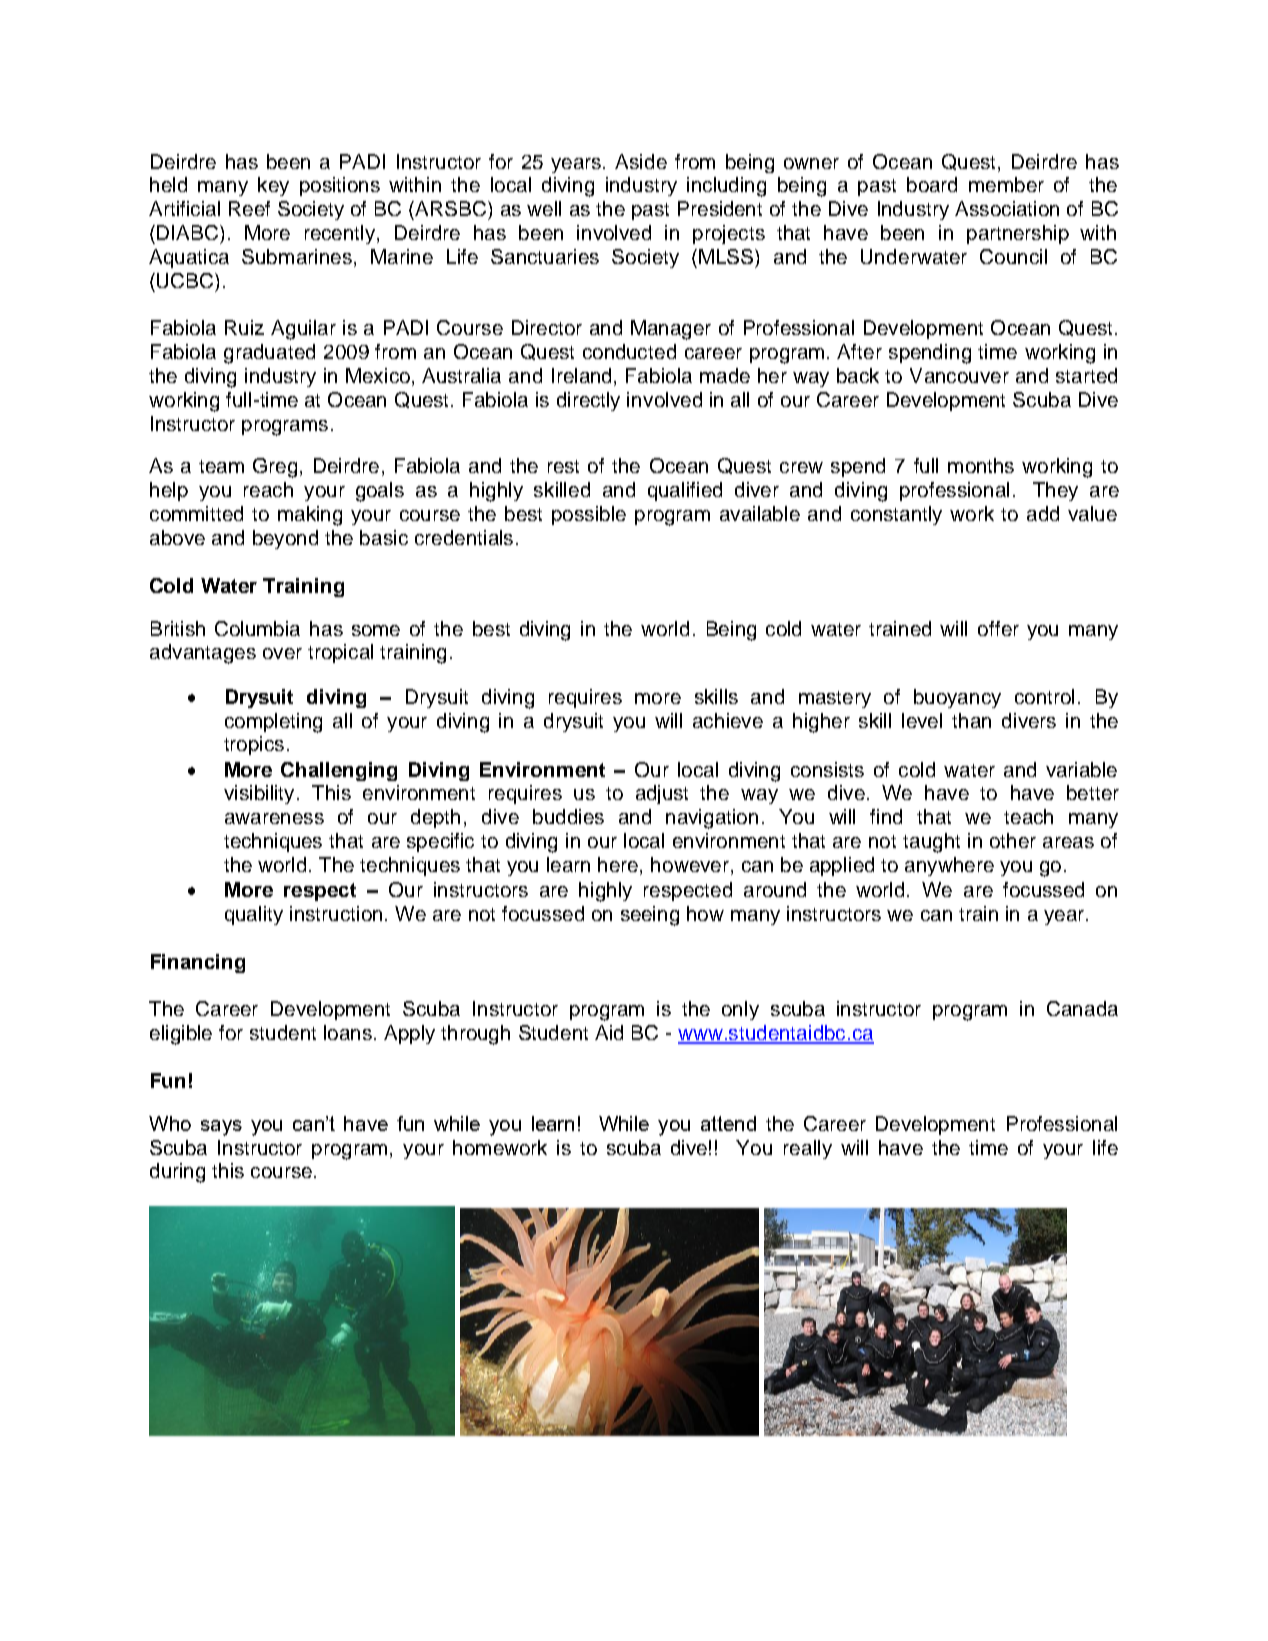 This image has height=1641, width=1268. I want to click on Greg, so click(275, 468).
